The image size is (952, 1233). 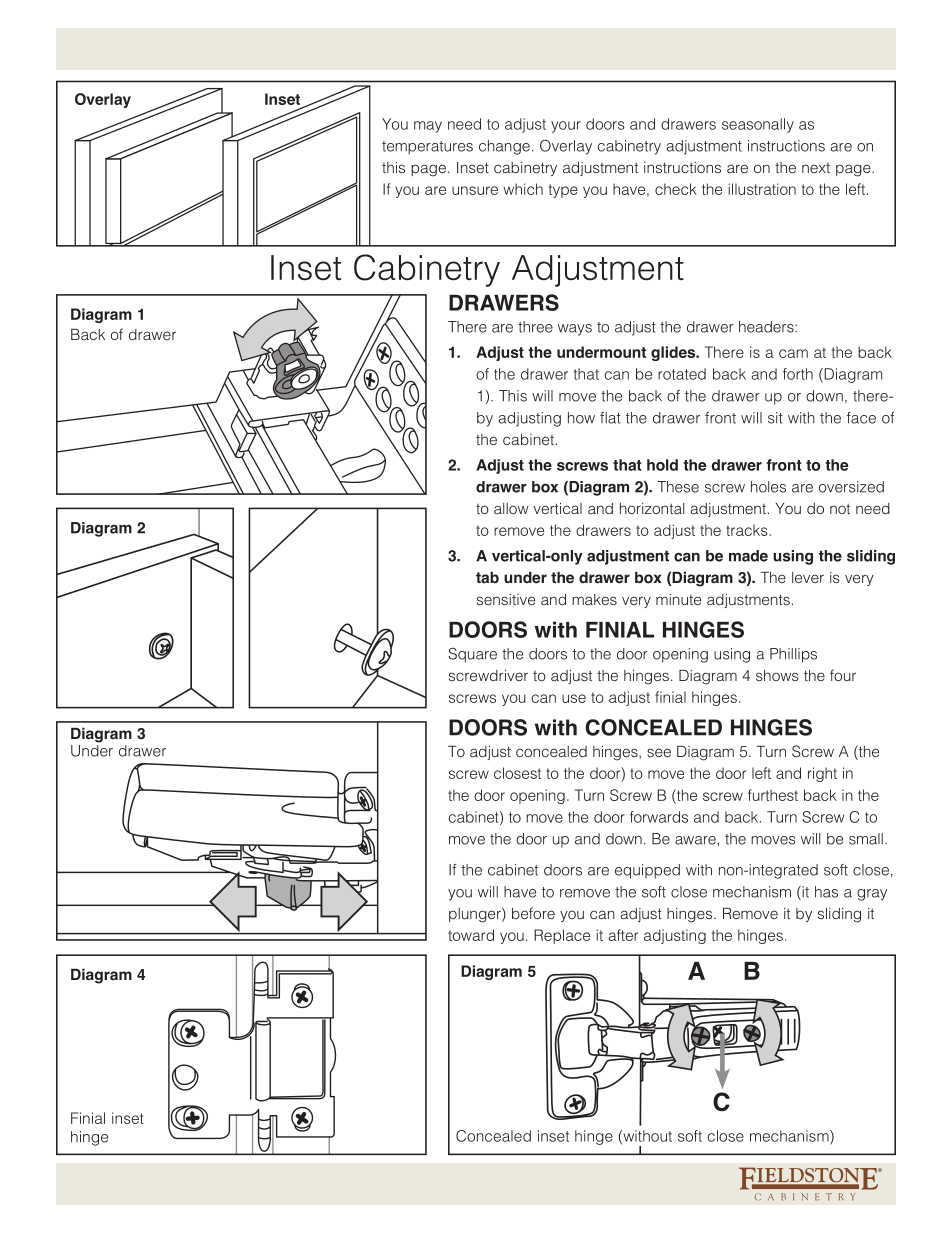 What do you see at coordinates (840, 509) in the screenshot?
I see `not` at bounding box center [840, 509].
